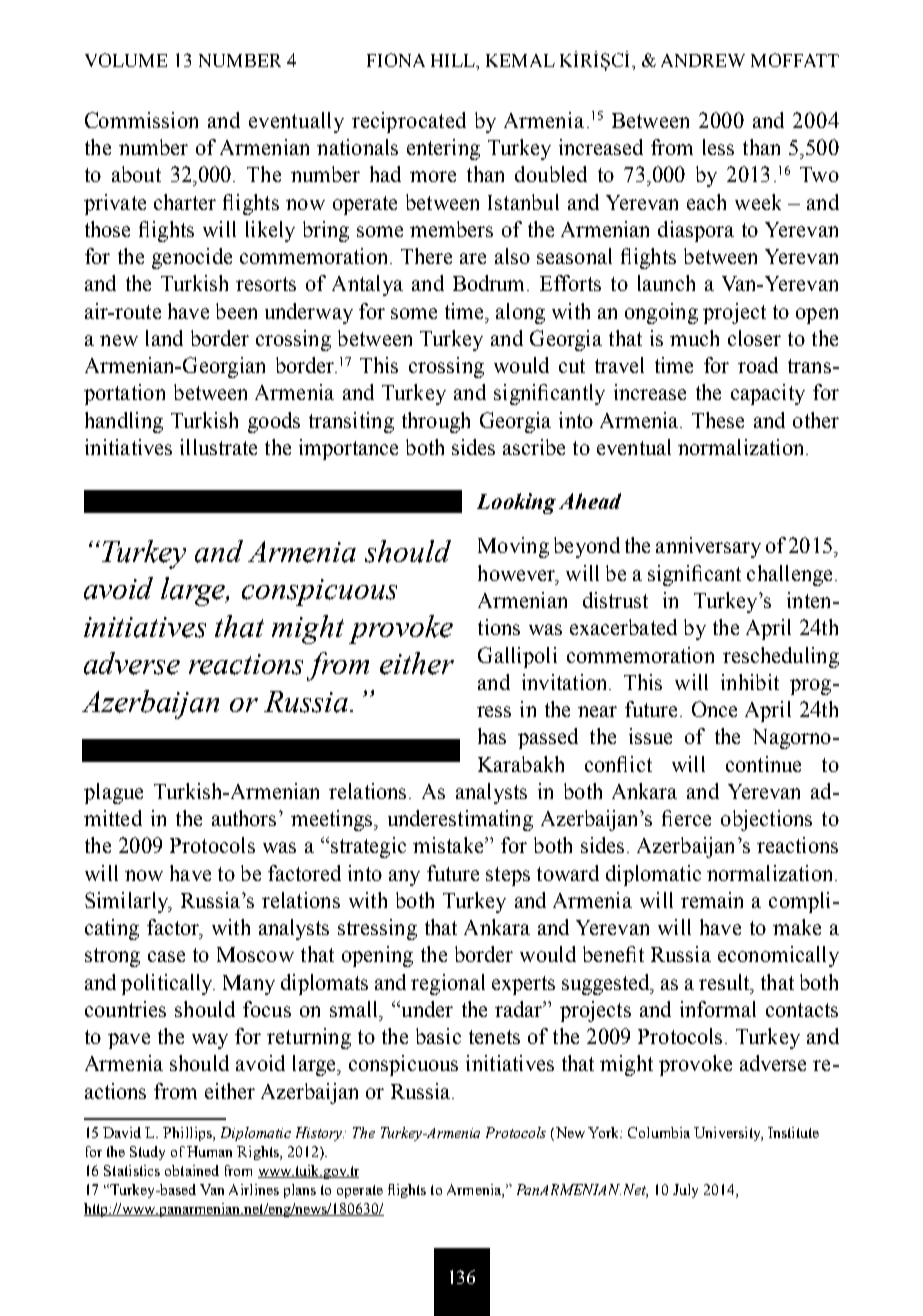 The height and width of the screenshot is (1316, 923). I want to click on reciprocated, so click(409, 122).
